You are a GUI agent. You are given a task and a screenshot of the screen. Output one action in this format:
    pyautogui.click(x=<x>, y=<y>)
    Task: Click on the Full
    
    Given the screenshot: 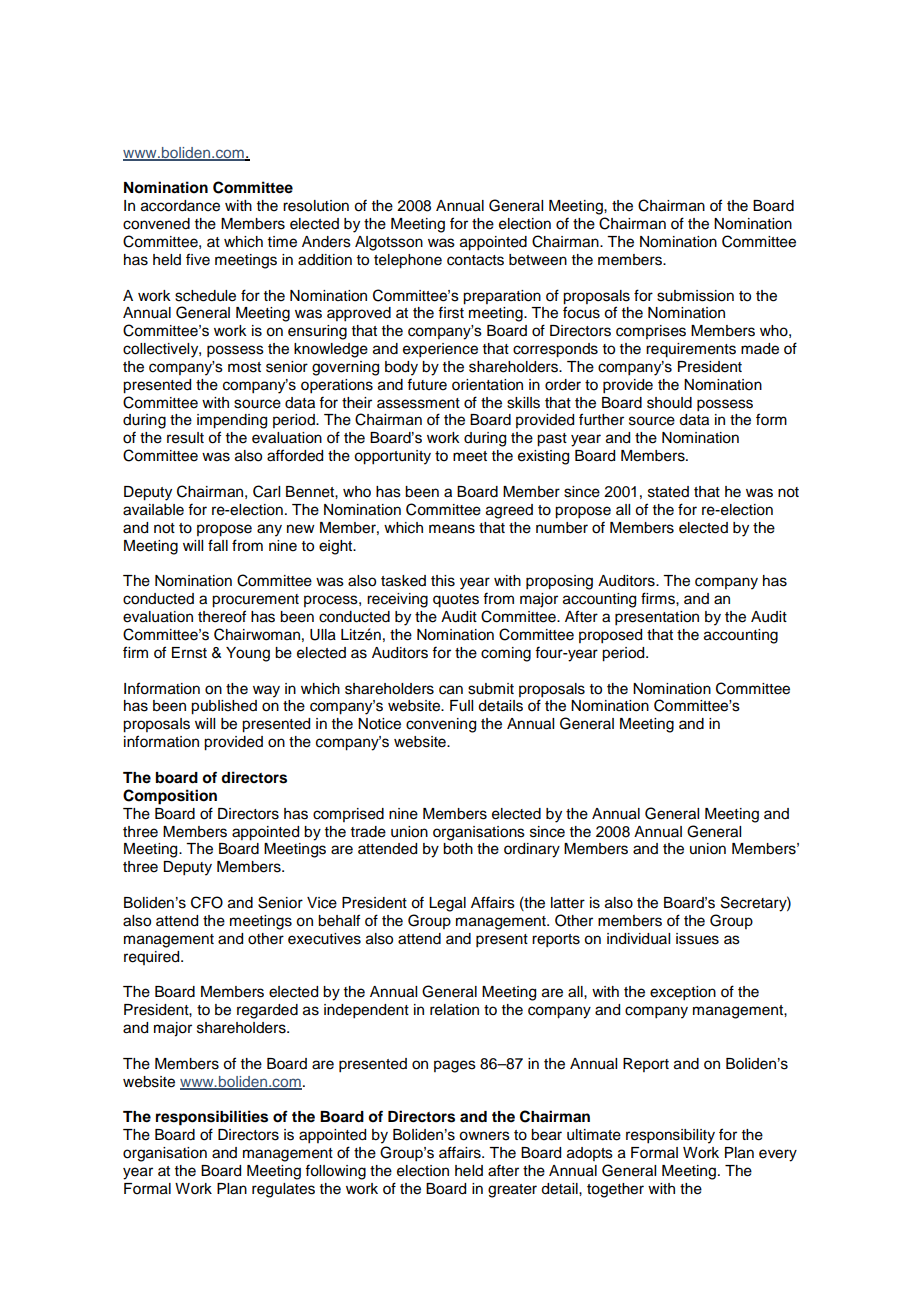 What is the action you would take?
    pyautogui.click(x=461, y=706)
